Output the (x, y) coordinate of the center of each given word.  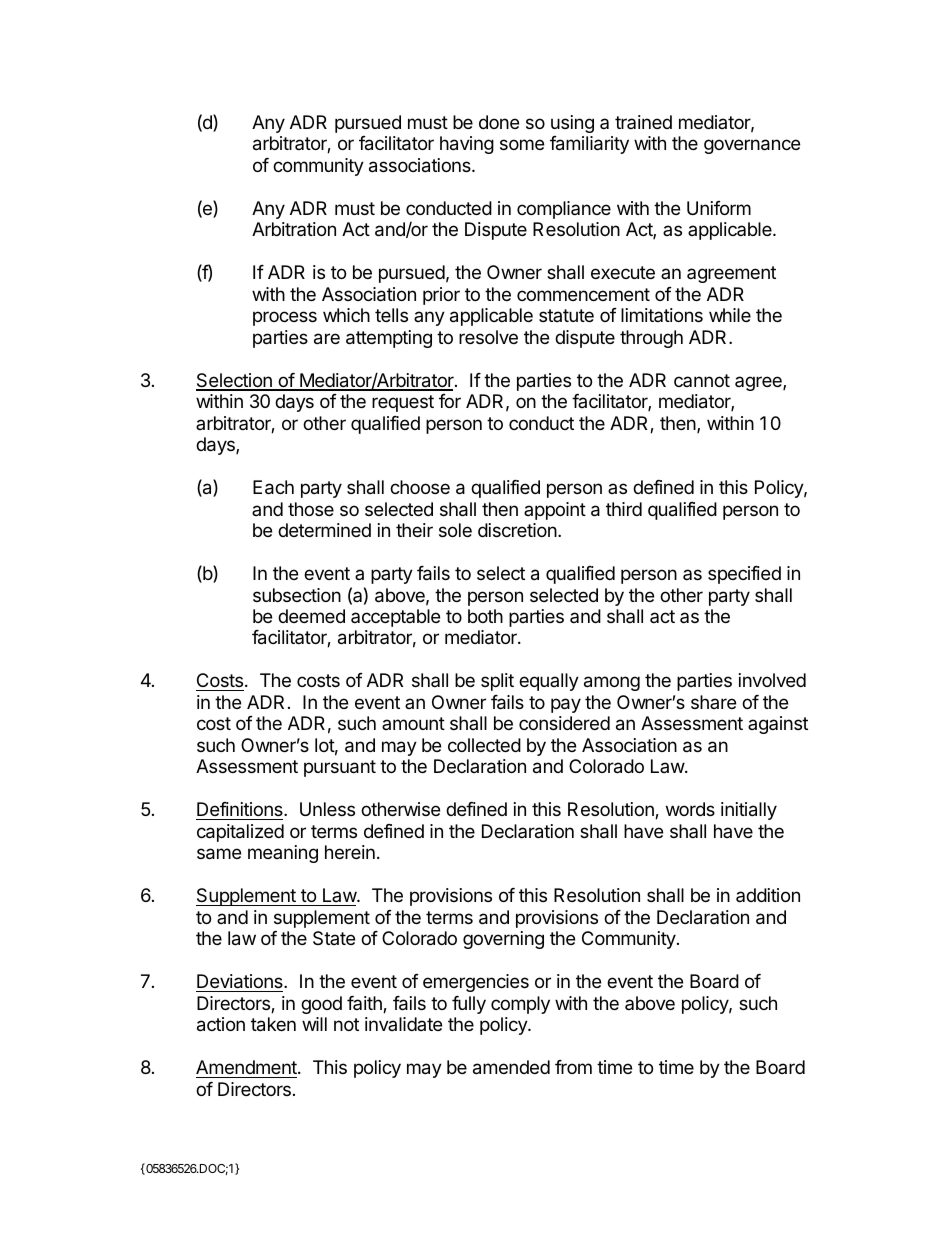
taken (273, 1024)
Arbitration (294, 229)
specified (744, 575)
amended (511, 1067)
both (485, 616)
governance (752, 146)
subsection (297, 595)
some (522, 144)
